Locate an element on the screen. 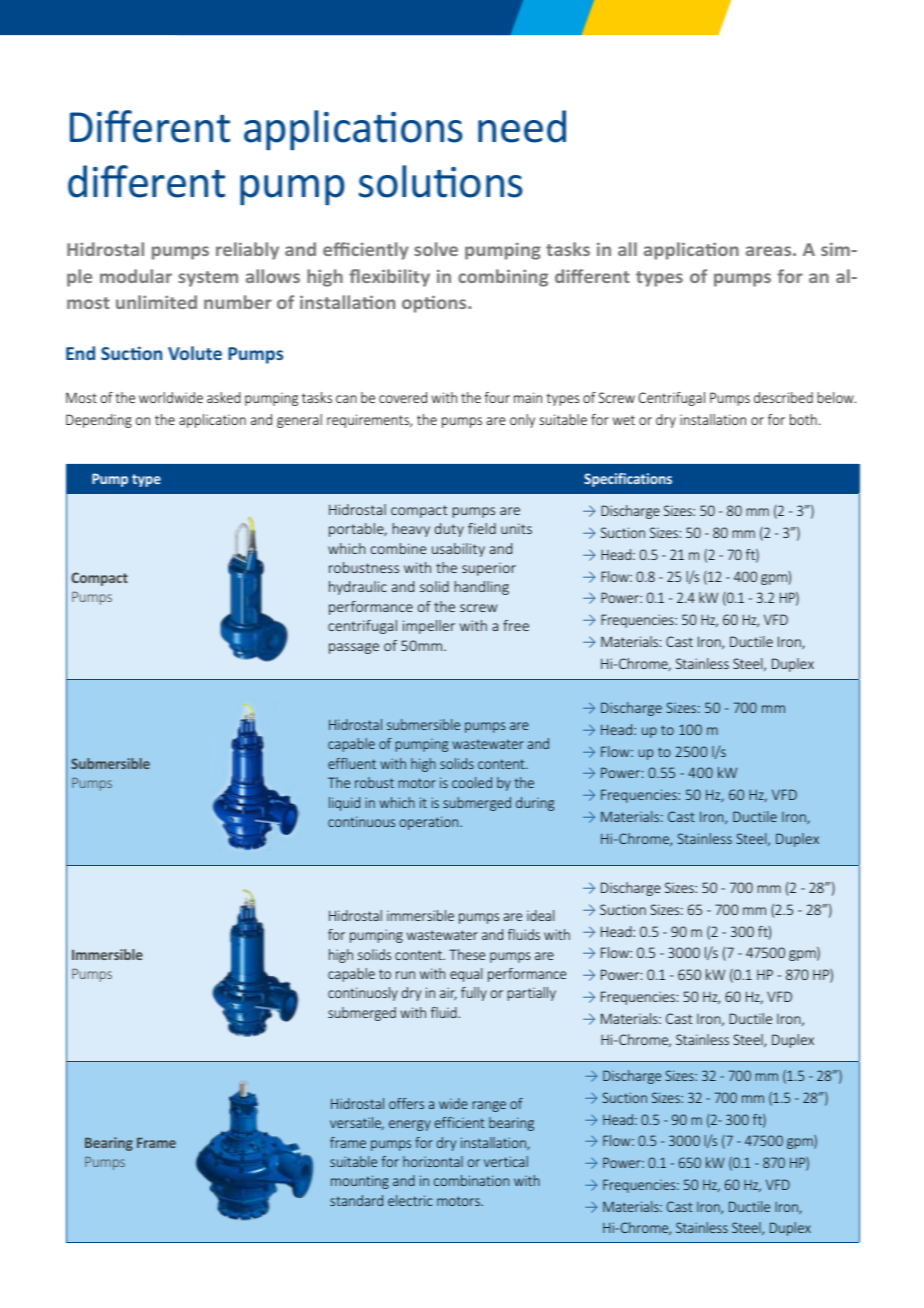 The height and width of the screenshot is (1308, 924). combination is located at coordinates (471, 1180).
